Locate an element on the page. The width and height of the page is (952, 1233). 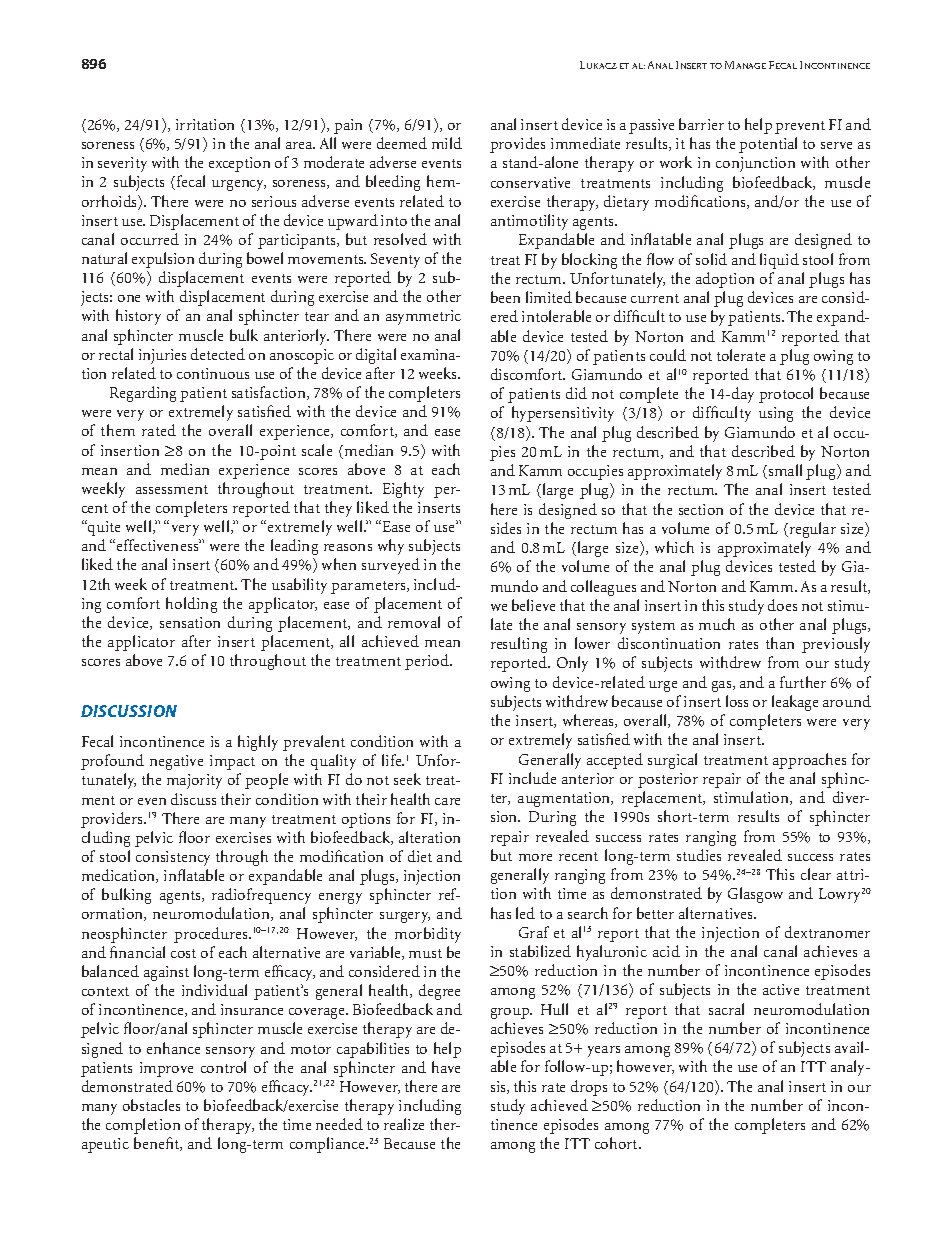
hypersensitivity is located at coordinates (563, 414).
